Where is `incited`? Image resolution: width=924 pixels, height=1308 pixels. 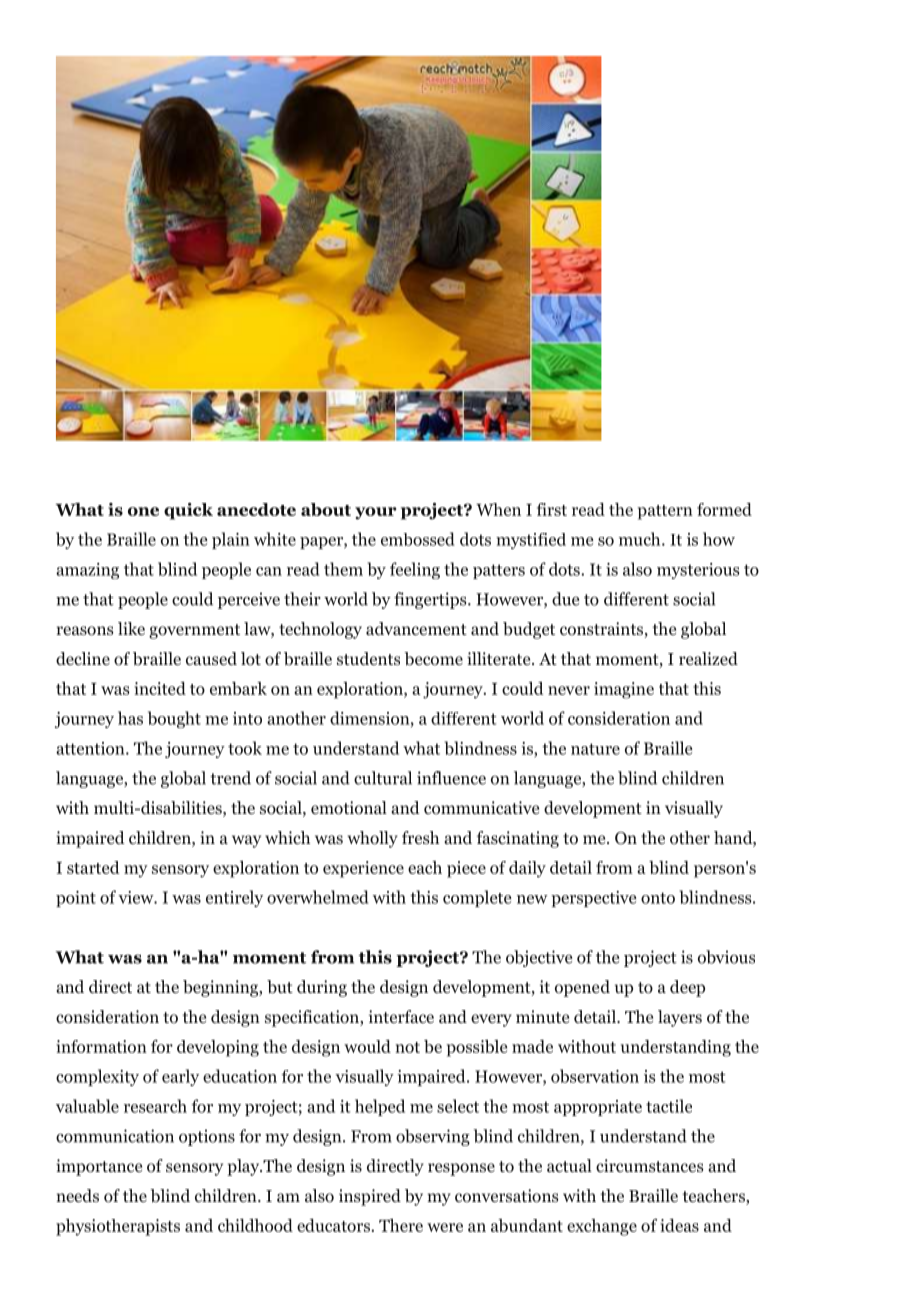
incited is located at coordinates (160, 688).
